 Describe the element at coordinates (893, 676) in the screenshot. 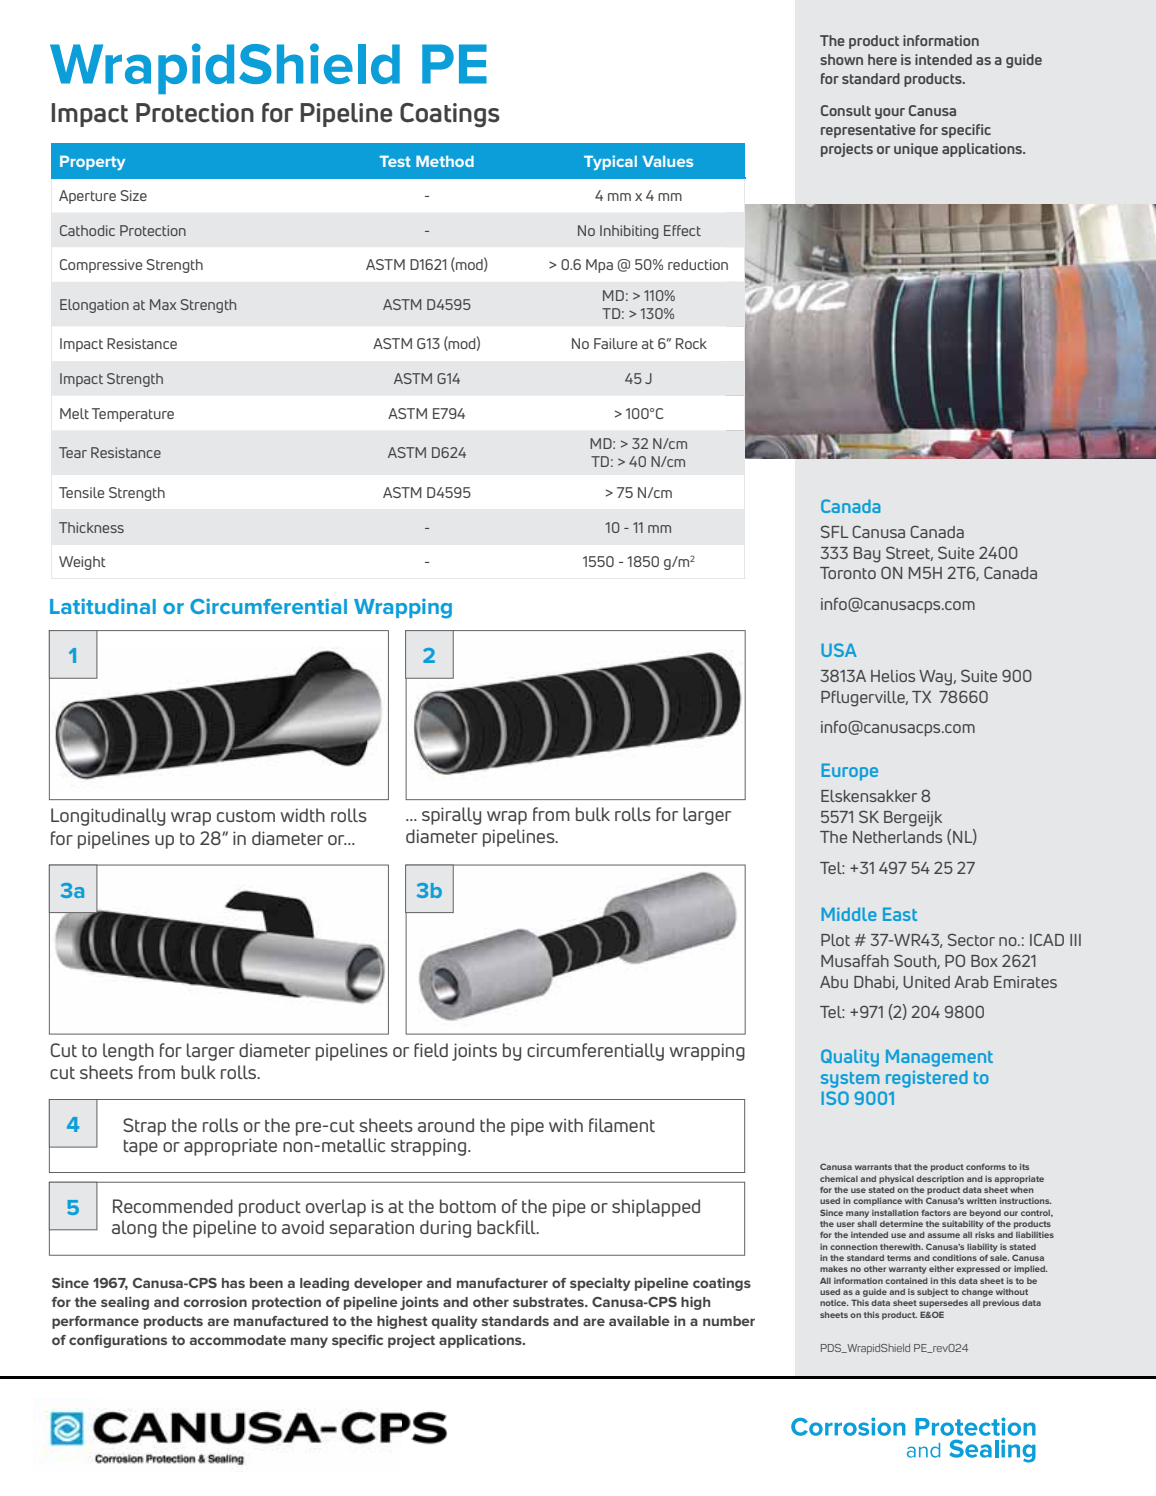

I see `Helios` at that location.
